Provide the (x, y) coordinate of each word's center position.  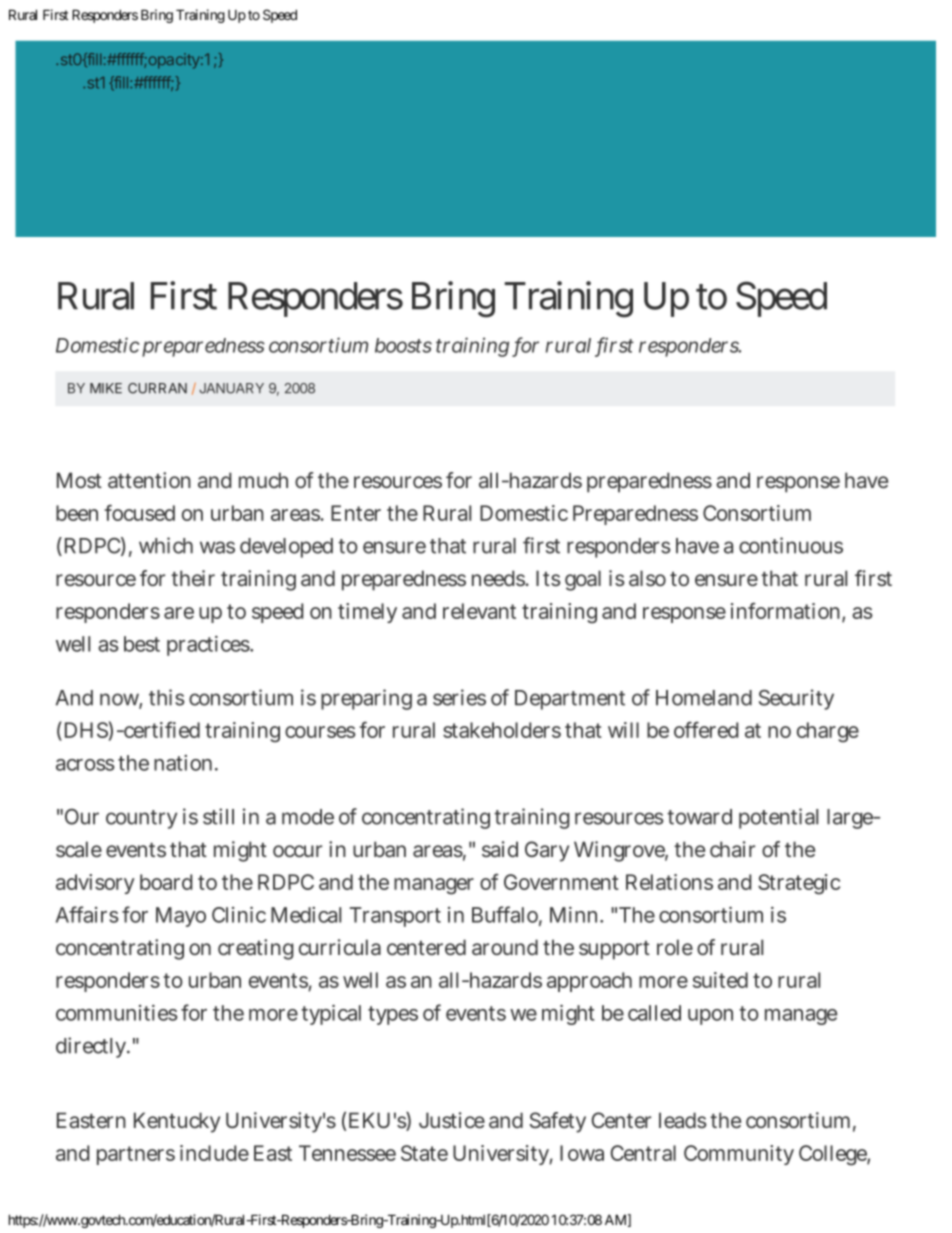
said (500, 849)
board (166, 882)
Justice (452, 1120)
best (142, 644)
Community (739, 1155)
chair (732, 849)
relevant (479, 611)
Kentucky (177, 1122)
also (647, 578)
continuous (791, 545)
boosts (403, 345)
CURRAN (157, 388)
